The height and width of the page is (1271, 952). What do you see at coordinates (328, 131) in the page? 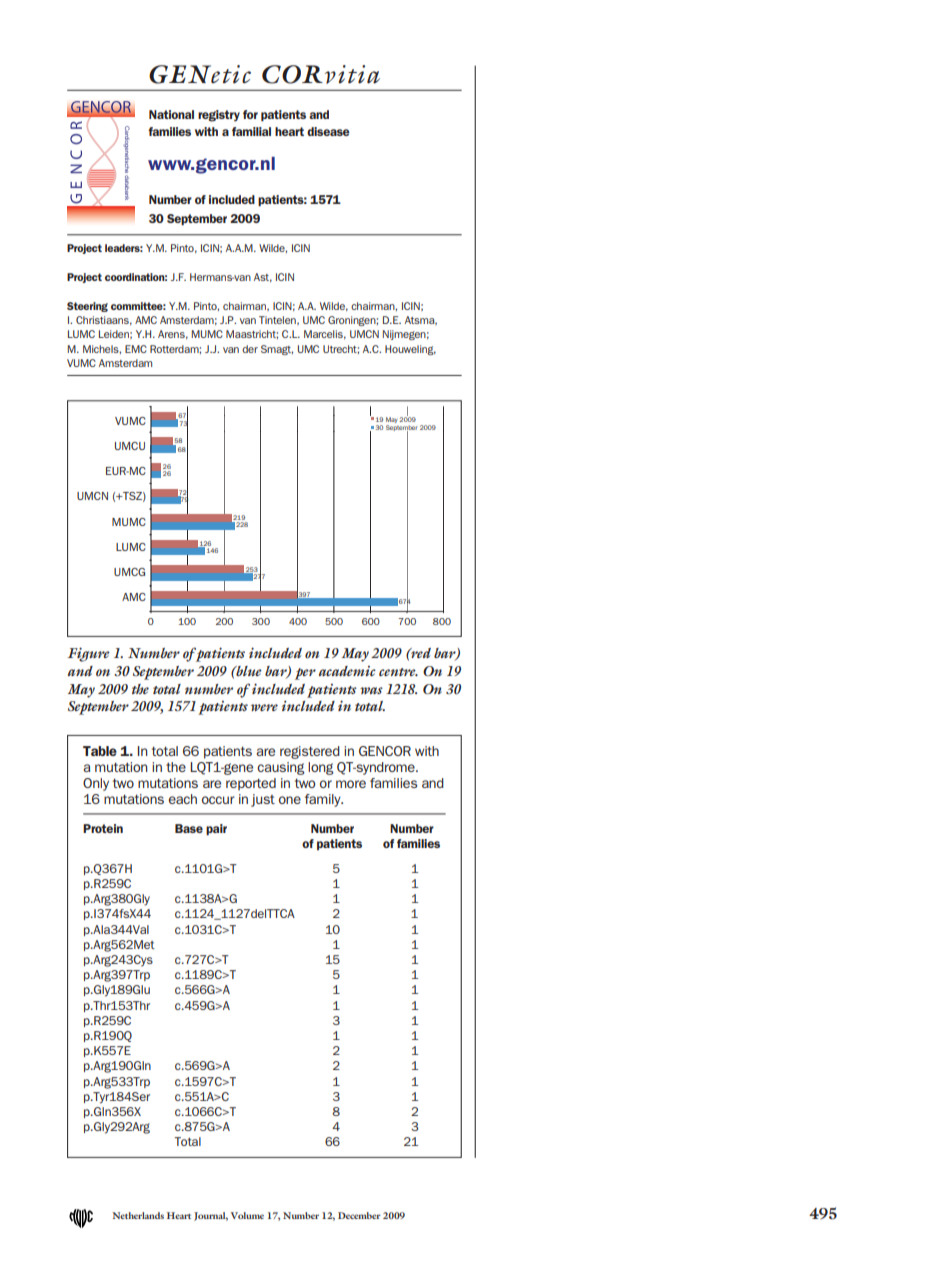
I see `disease` at bounding box center [328, 131].
